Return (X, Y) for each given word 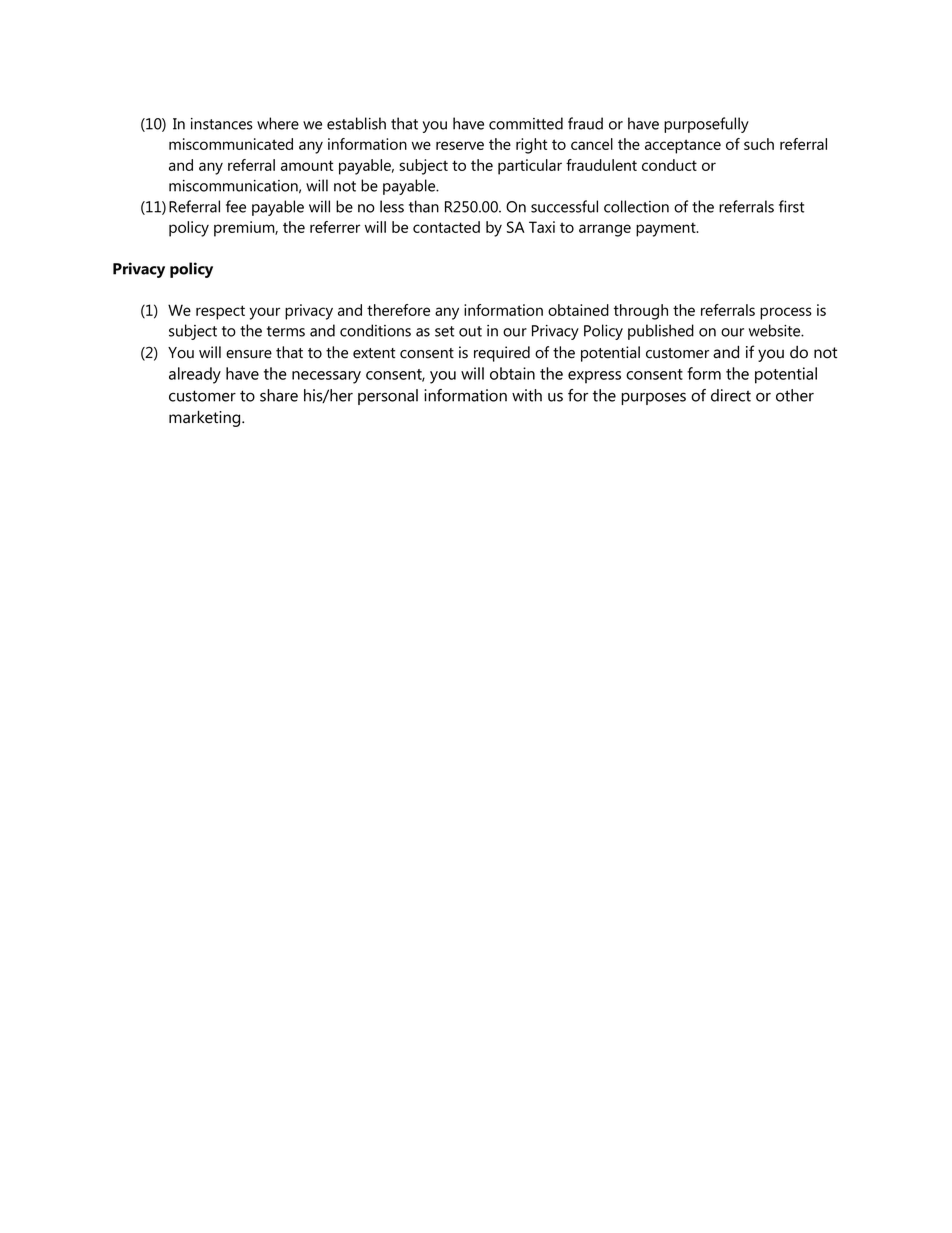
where (278, 123)
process (786, 313)
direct (731, 395)
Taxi (542, 227)
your (265, 313)
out (470, 331)
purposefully (706, 125)
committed (526, 123)
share (279, 395)
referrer (335, 227)
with (527, 395)
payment (667, 230)
